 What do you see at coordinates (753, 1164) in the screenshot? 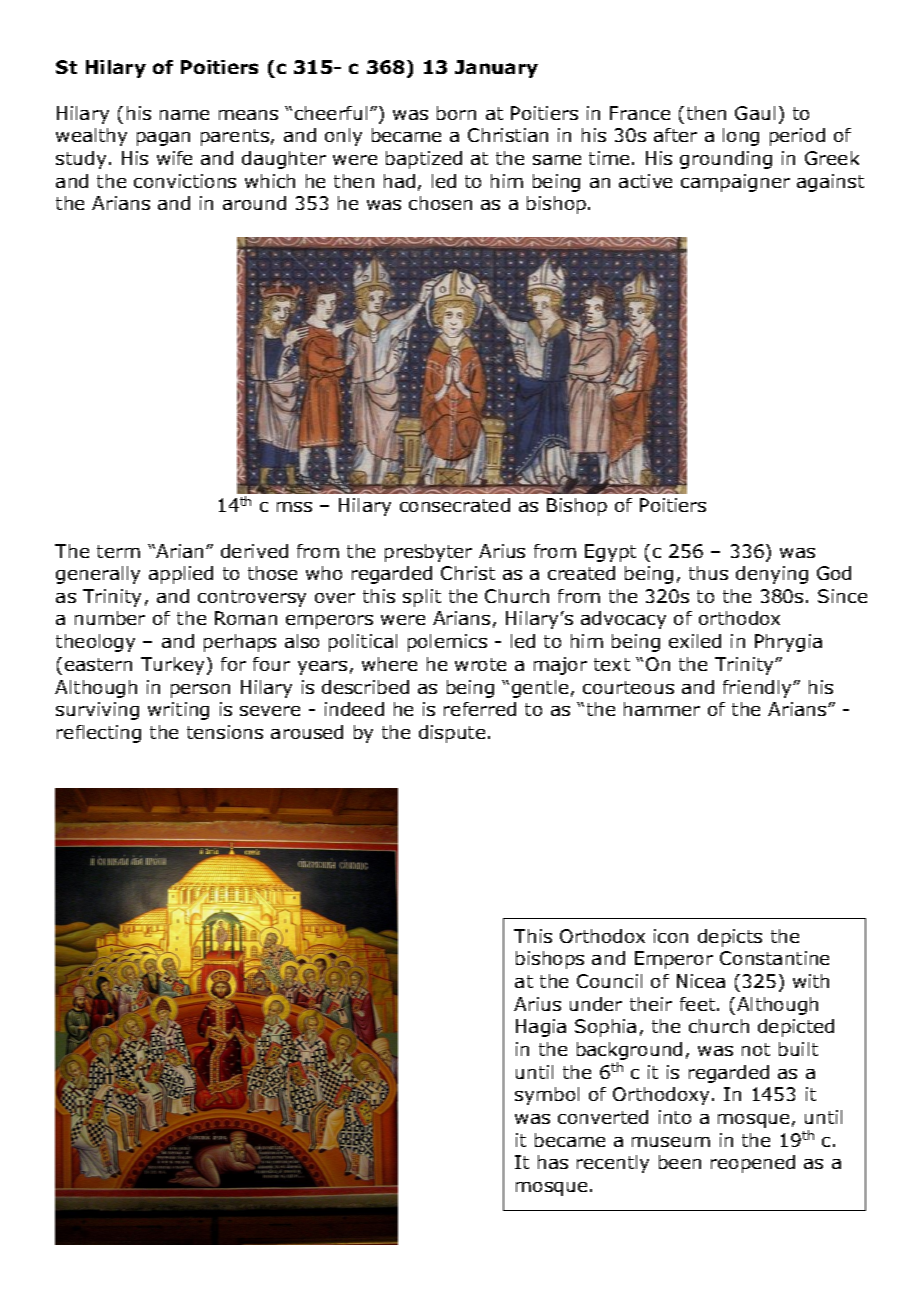
I see `reopened` at bounding box center [753, 1164].
